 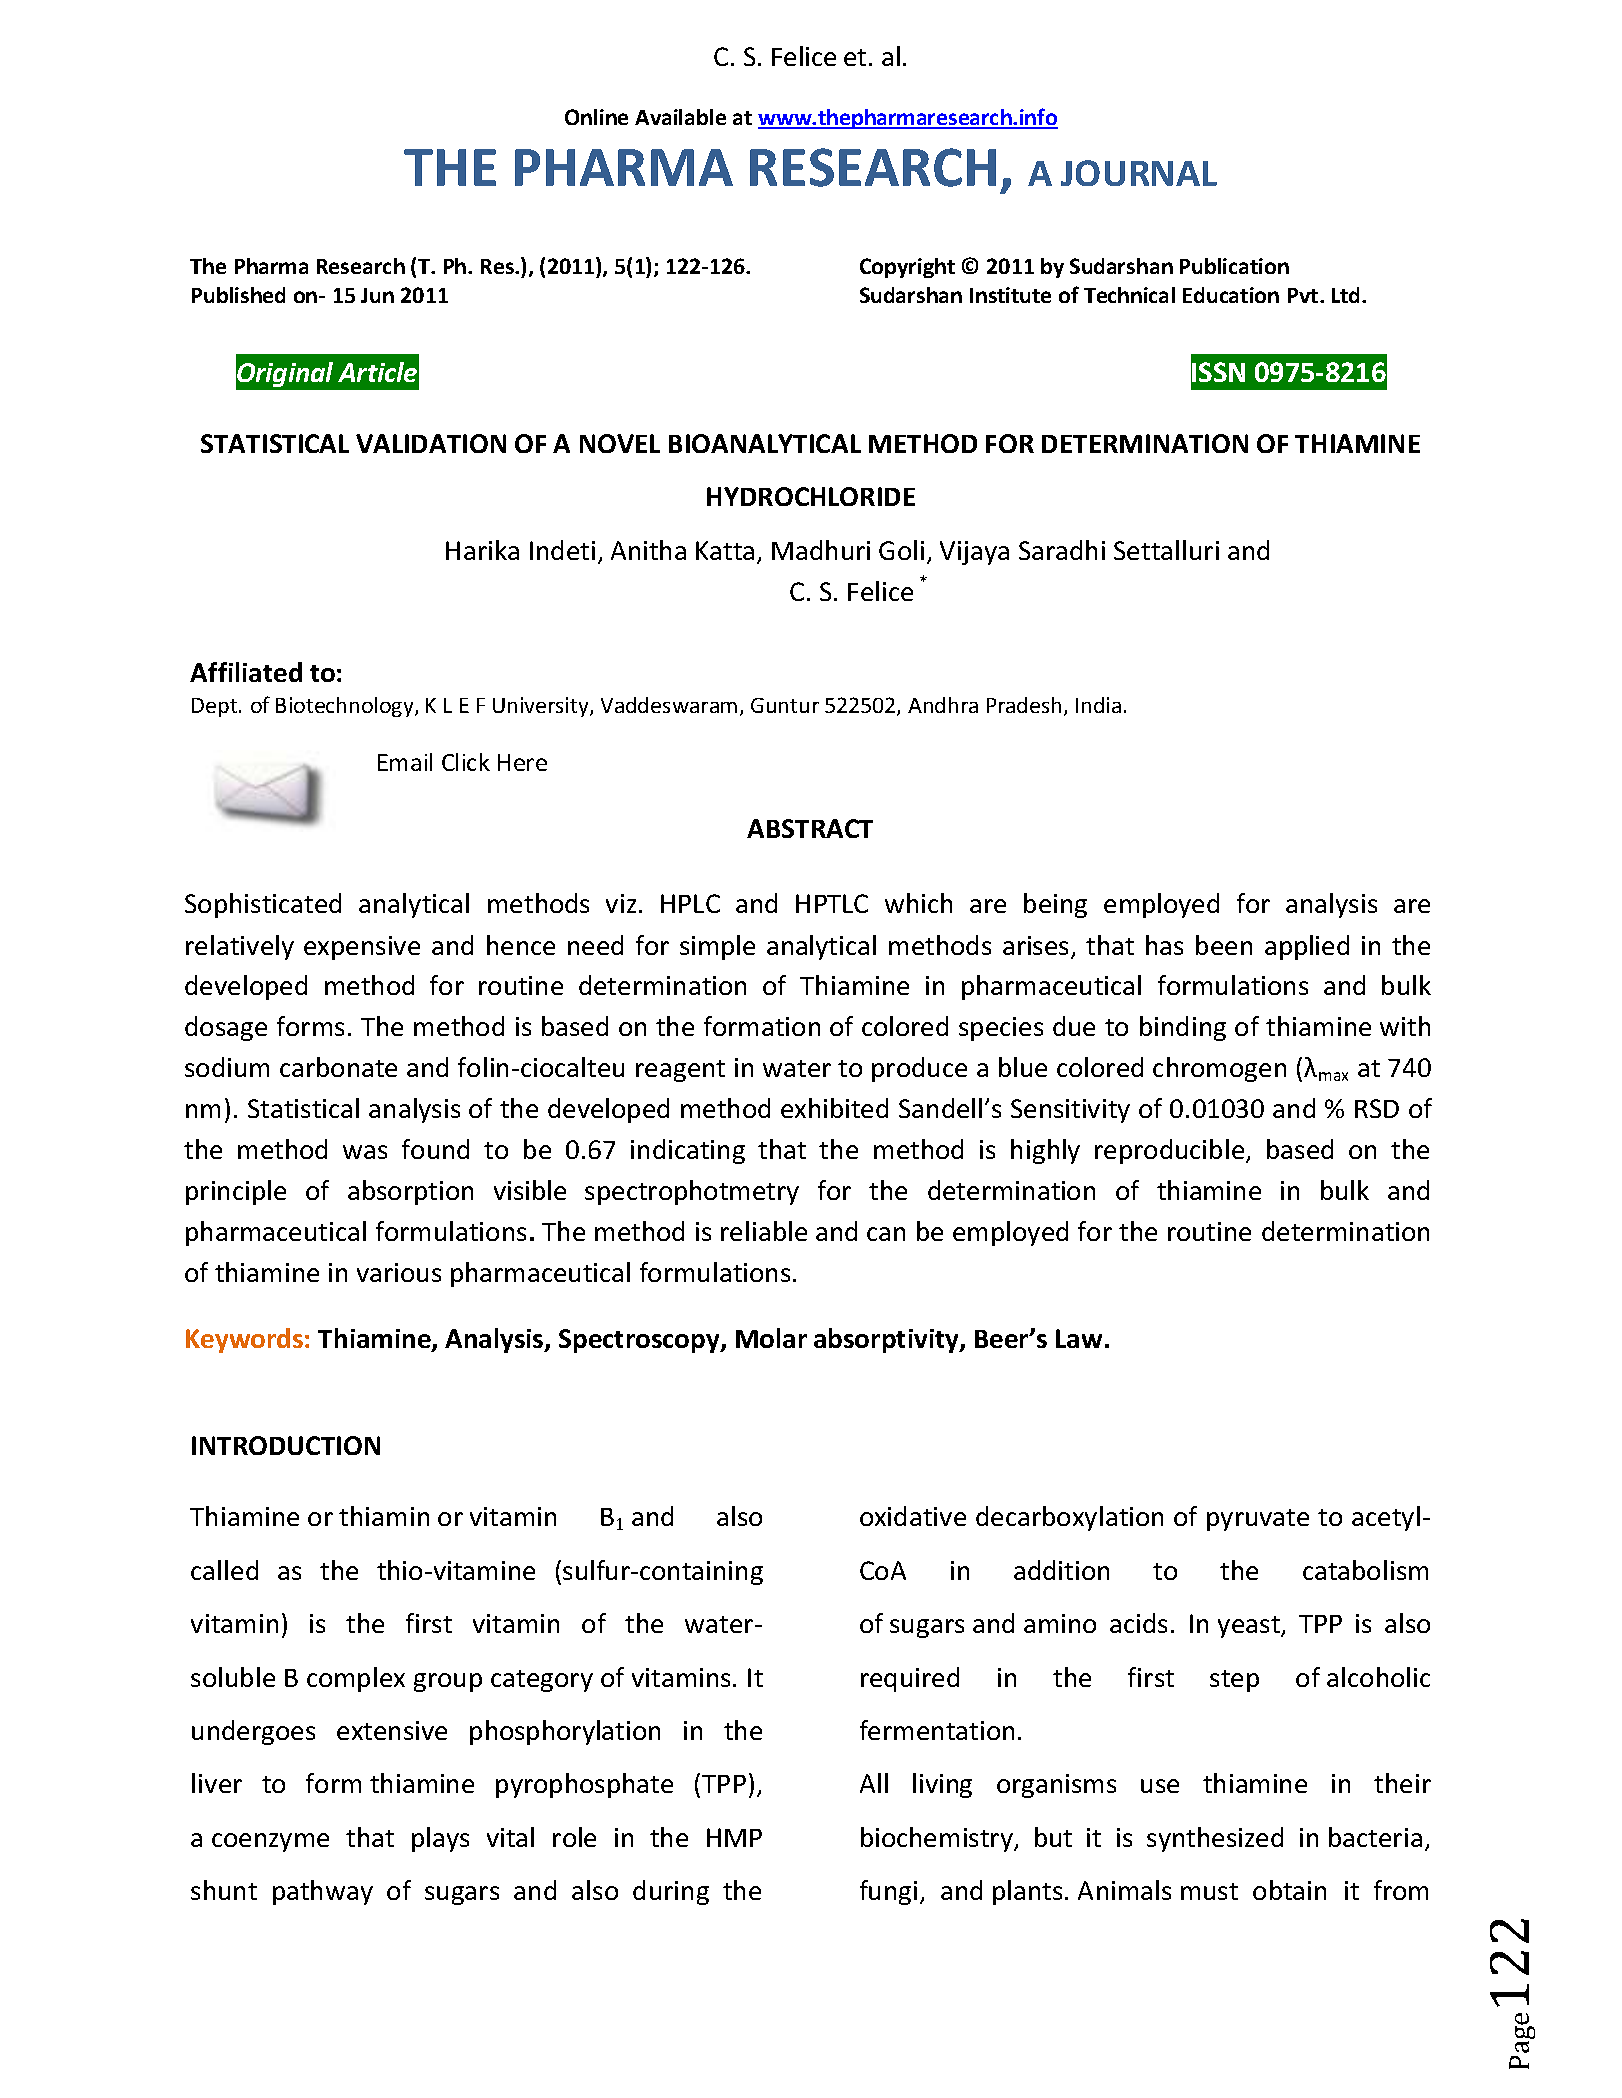 I want to click on Available, so click(x=680, y=117).
